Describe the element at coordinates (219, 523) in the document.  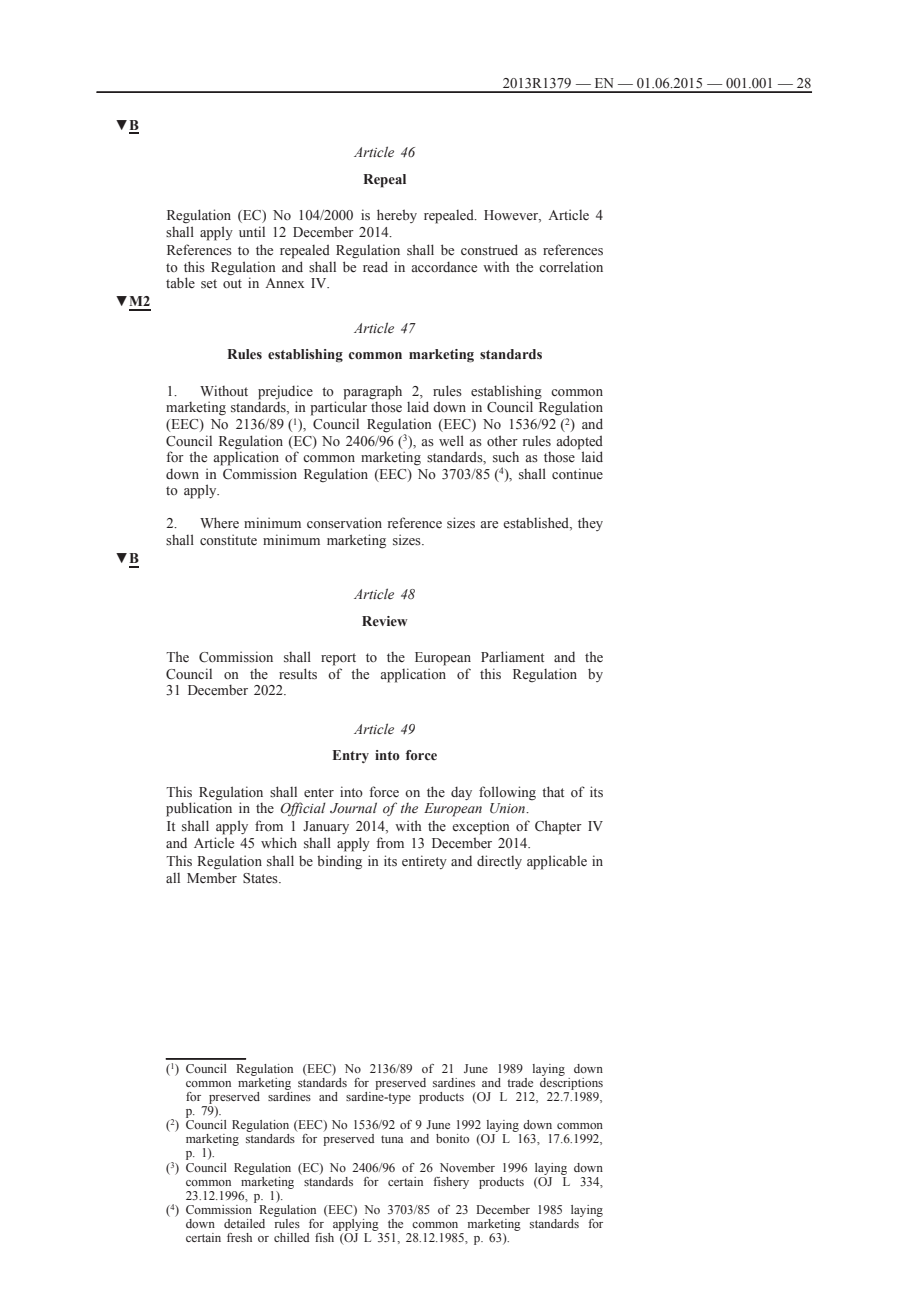
I see `Where` at that location.
